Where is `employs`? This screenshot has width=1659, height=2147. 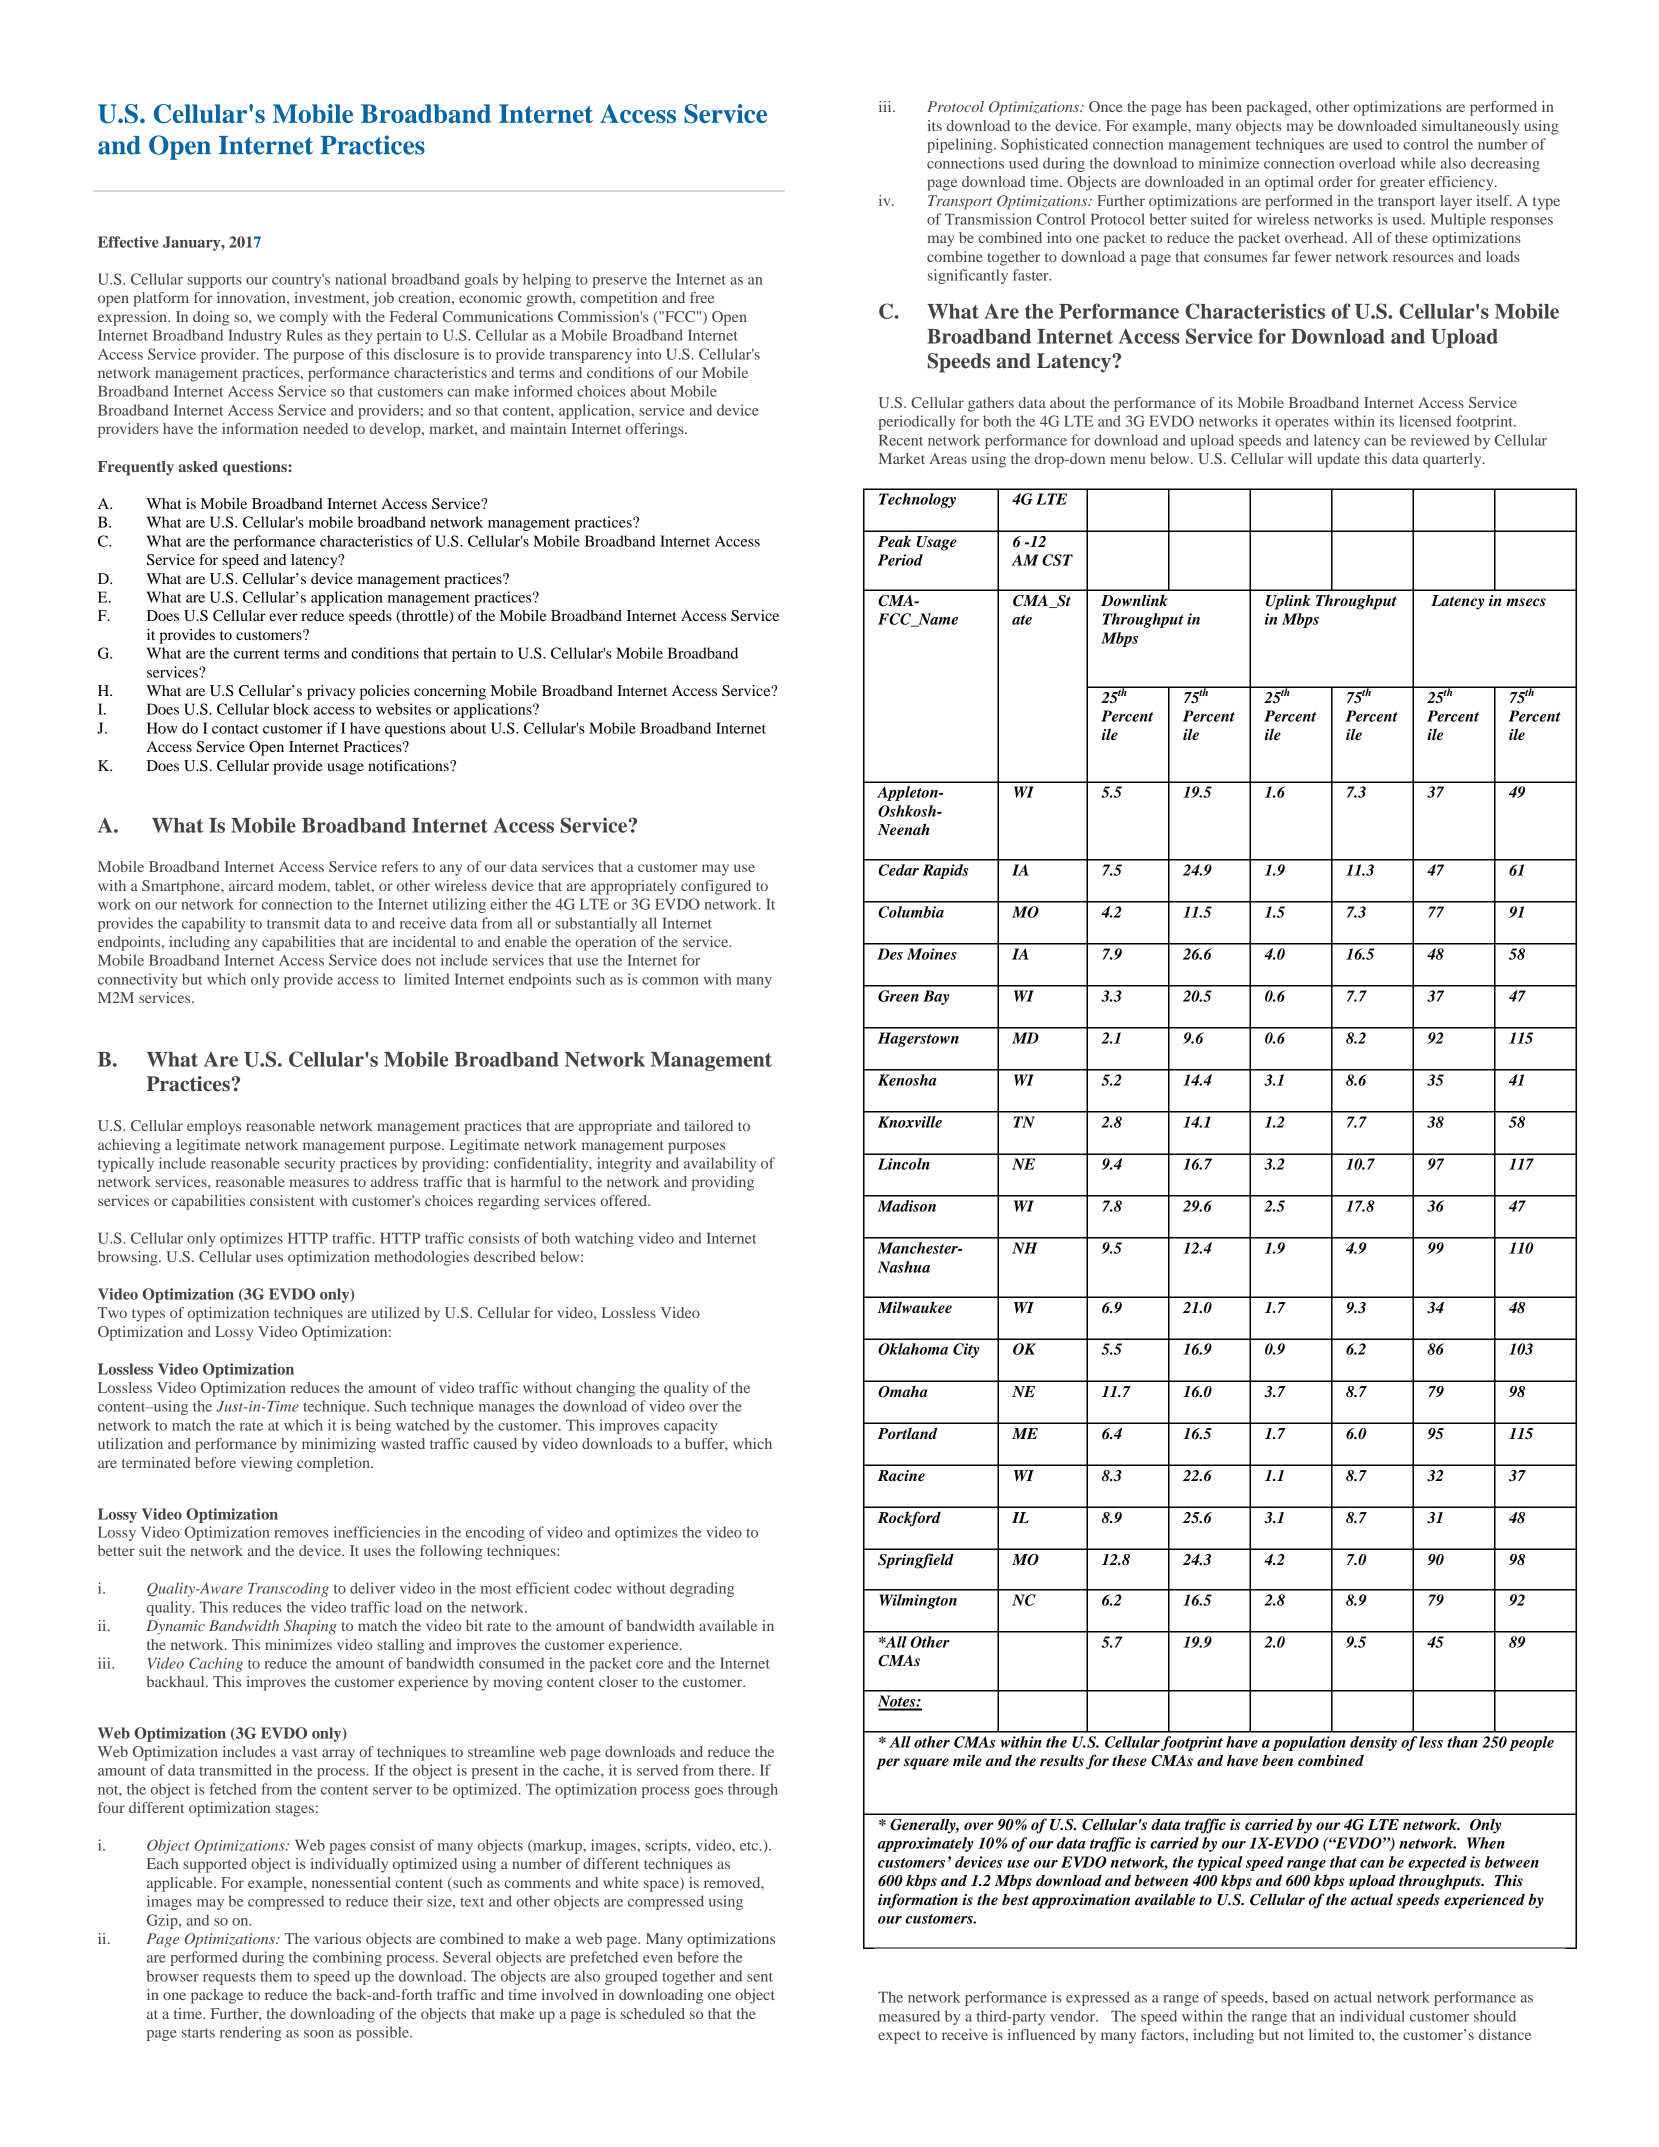
employs is located at coordinates (214, 1127).
